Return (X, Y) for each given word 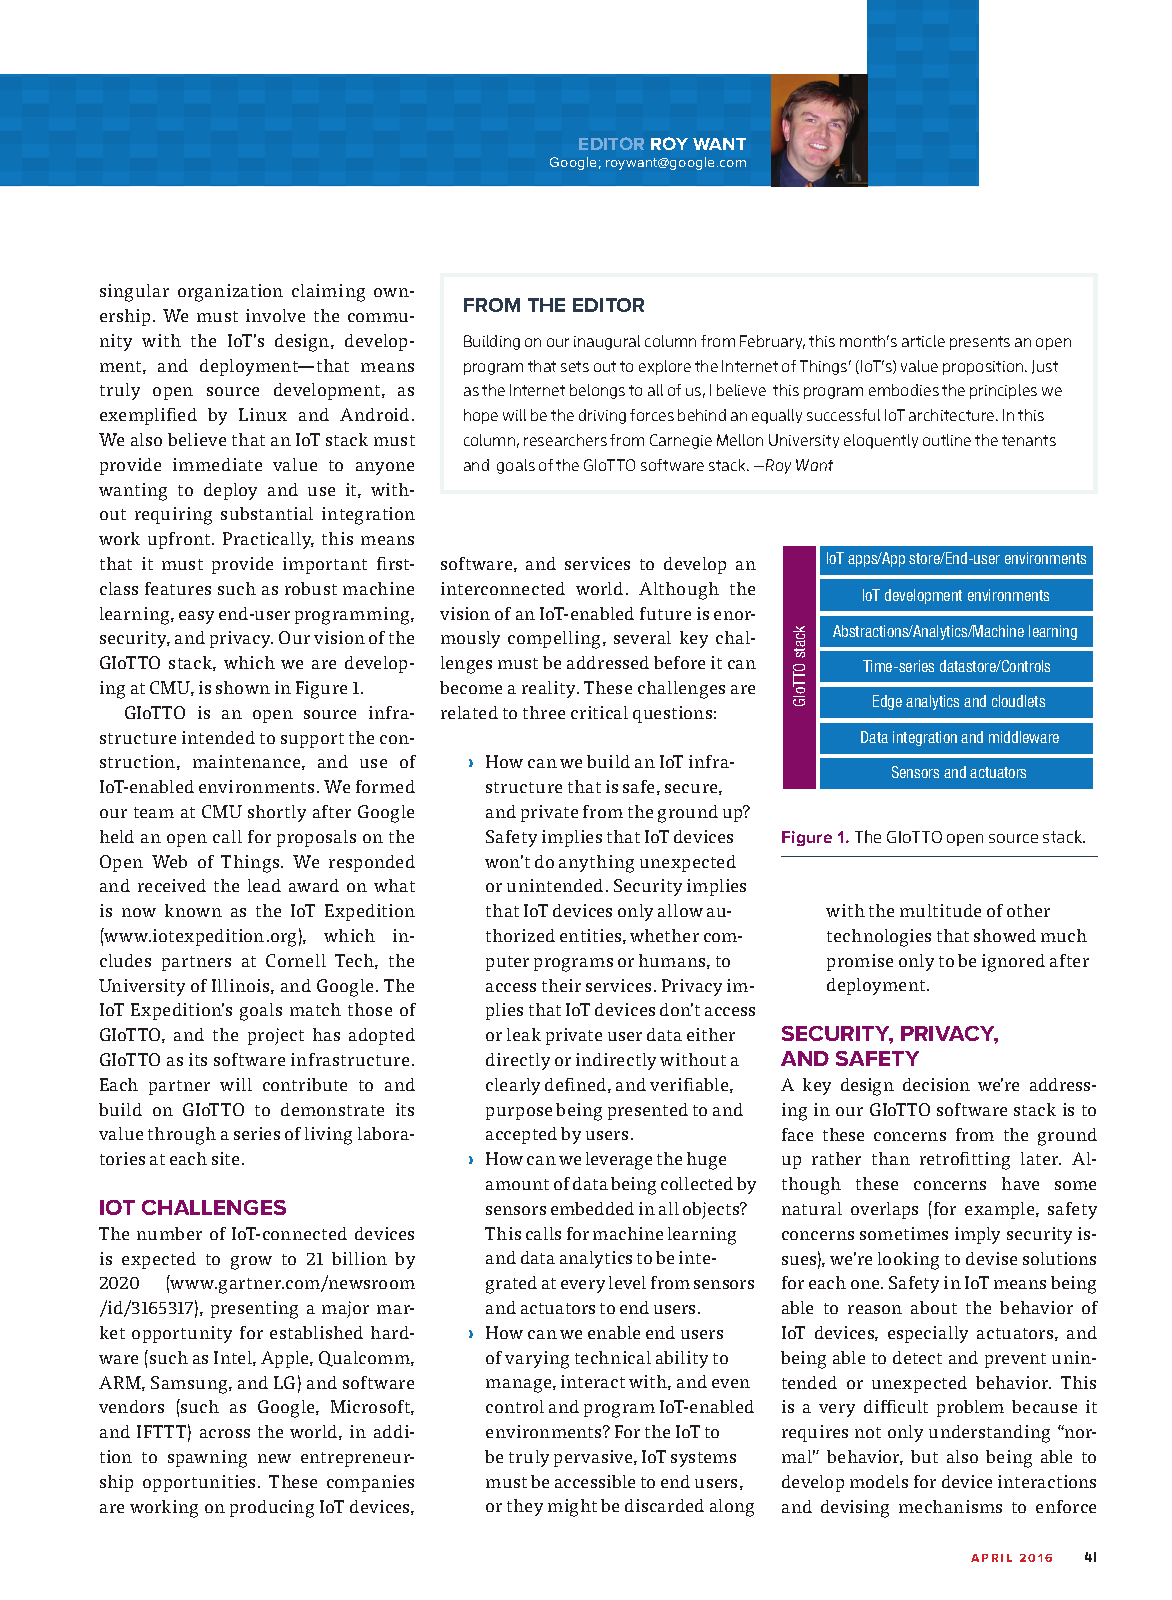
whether (664, 935)
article (923, 341)
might (572, 1508)
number (169, 1233)
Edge (887, 702)
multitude (940, 910)
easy (196, 617)
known (193, 910)
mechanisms (950, 1506)
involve (275, 315)
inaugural (607, 342)
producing (272, 1509)
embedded (592, 1208)
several (642, 637)
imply (977, 1235)
